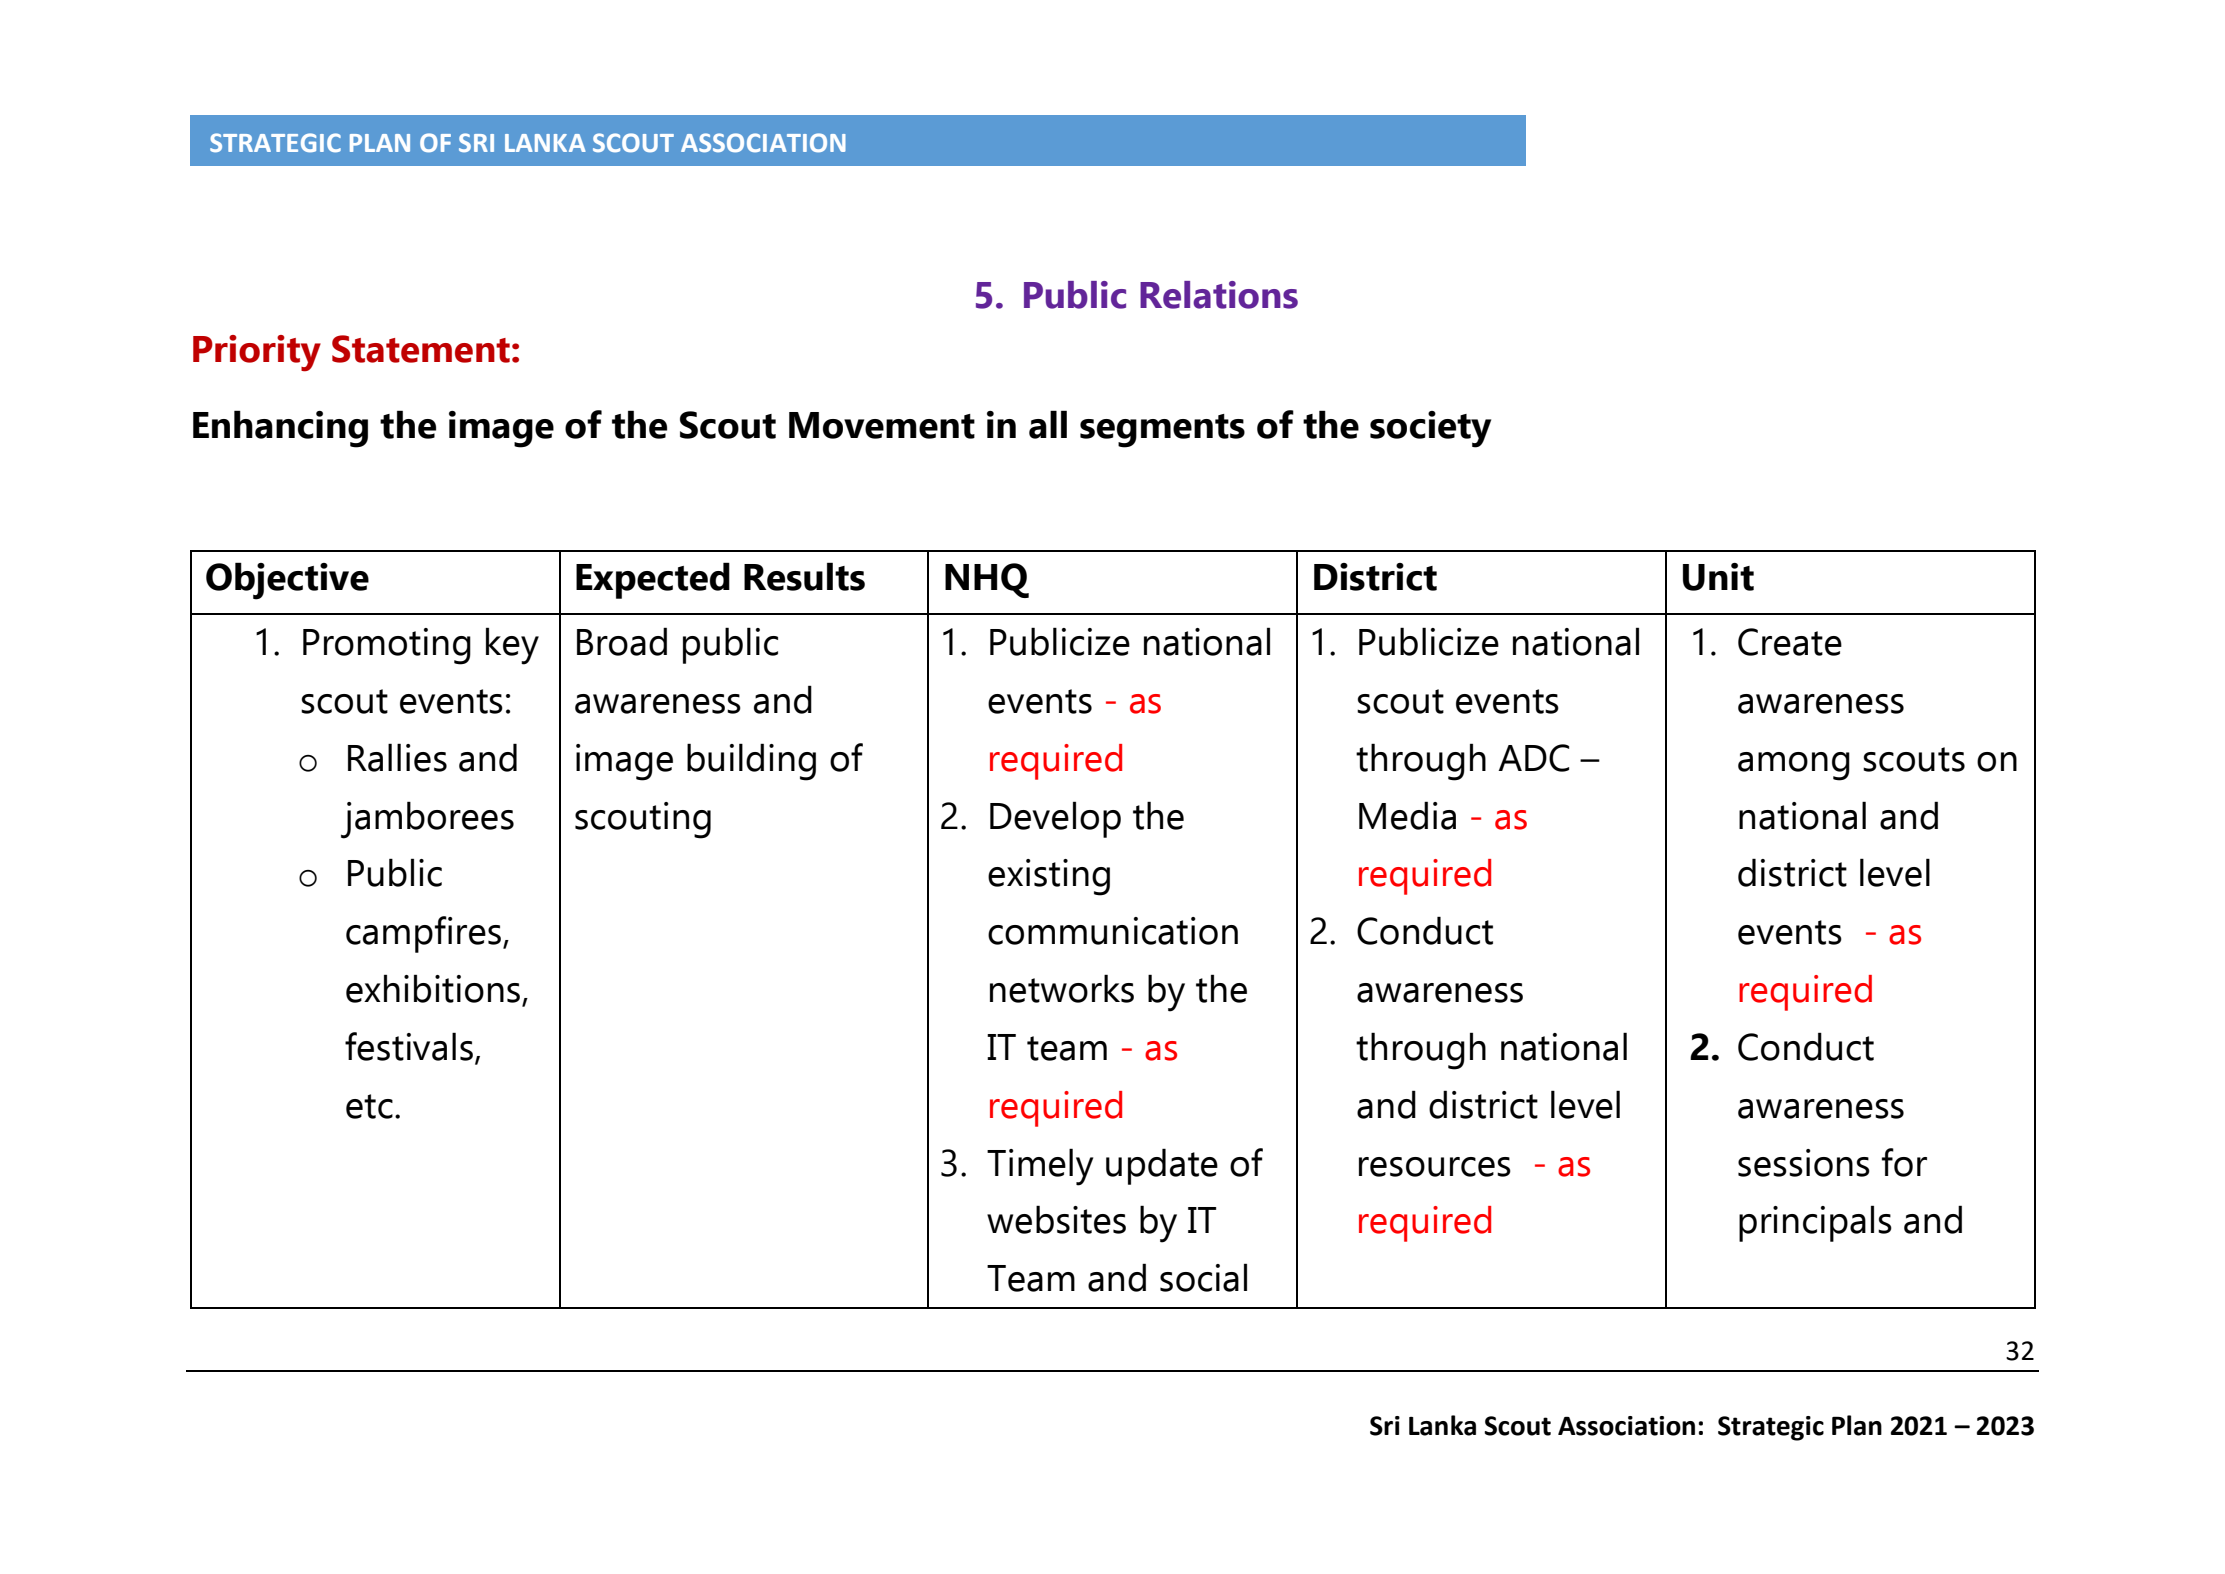 The width and height of the document is (2225, 1574). Describe the element at coordinates (423, 934) in the document. I see `campfires` at that location.
